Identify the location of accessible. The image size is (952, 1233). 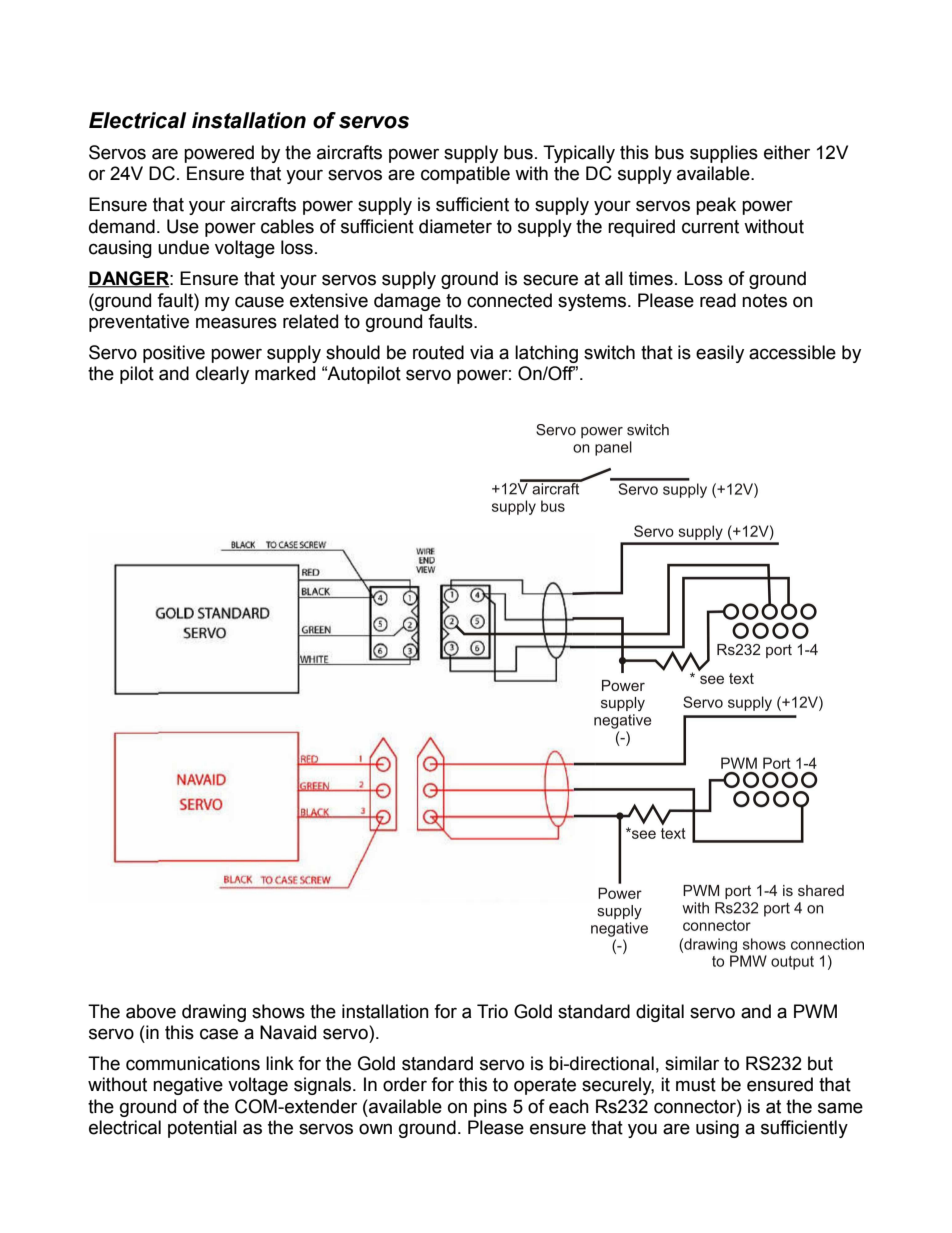
(792, 352).
